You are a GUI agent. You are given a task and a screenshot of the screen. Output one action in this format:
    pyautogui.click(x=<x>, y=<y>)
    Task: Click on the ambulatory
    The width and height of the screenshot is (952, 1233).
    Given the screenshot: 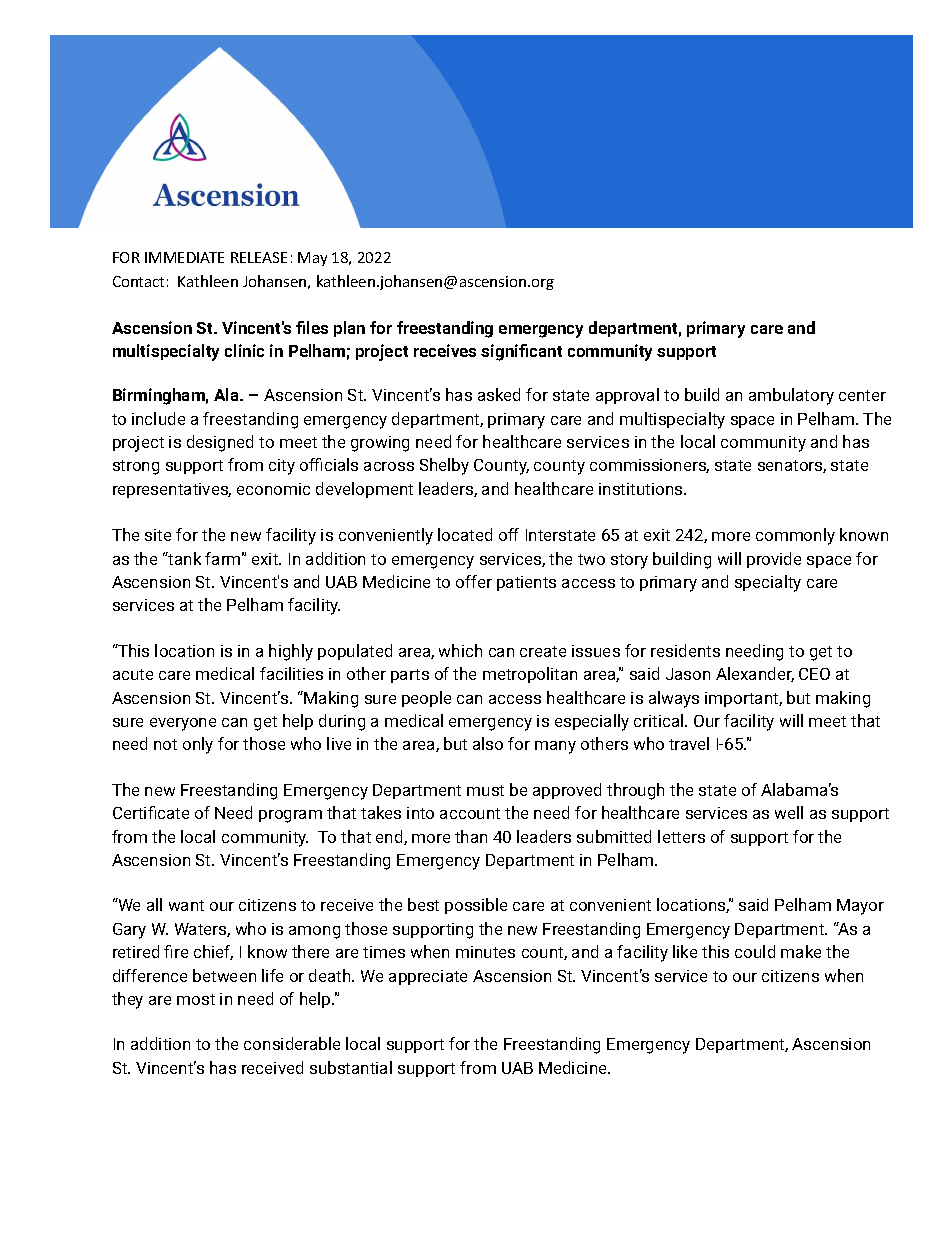 What is the action you would take?
    pyautogui.click(x=791, y=396)
